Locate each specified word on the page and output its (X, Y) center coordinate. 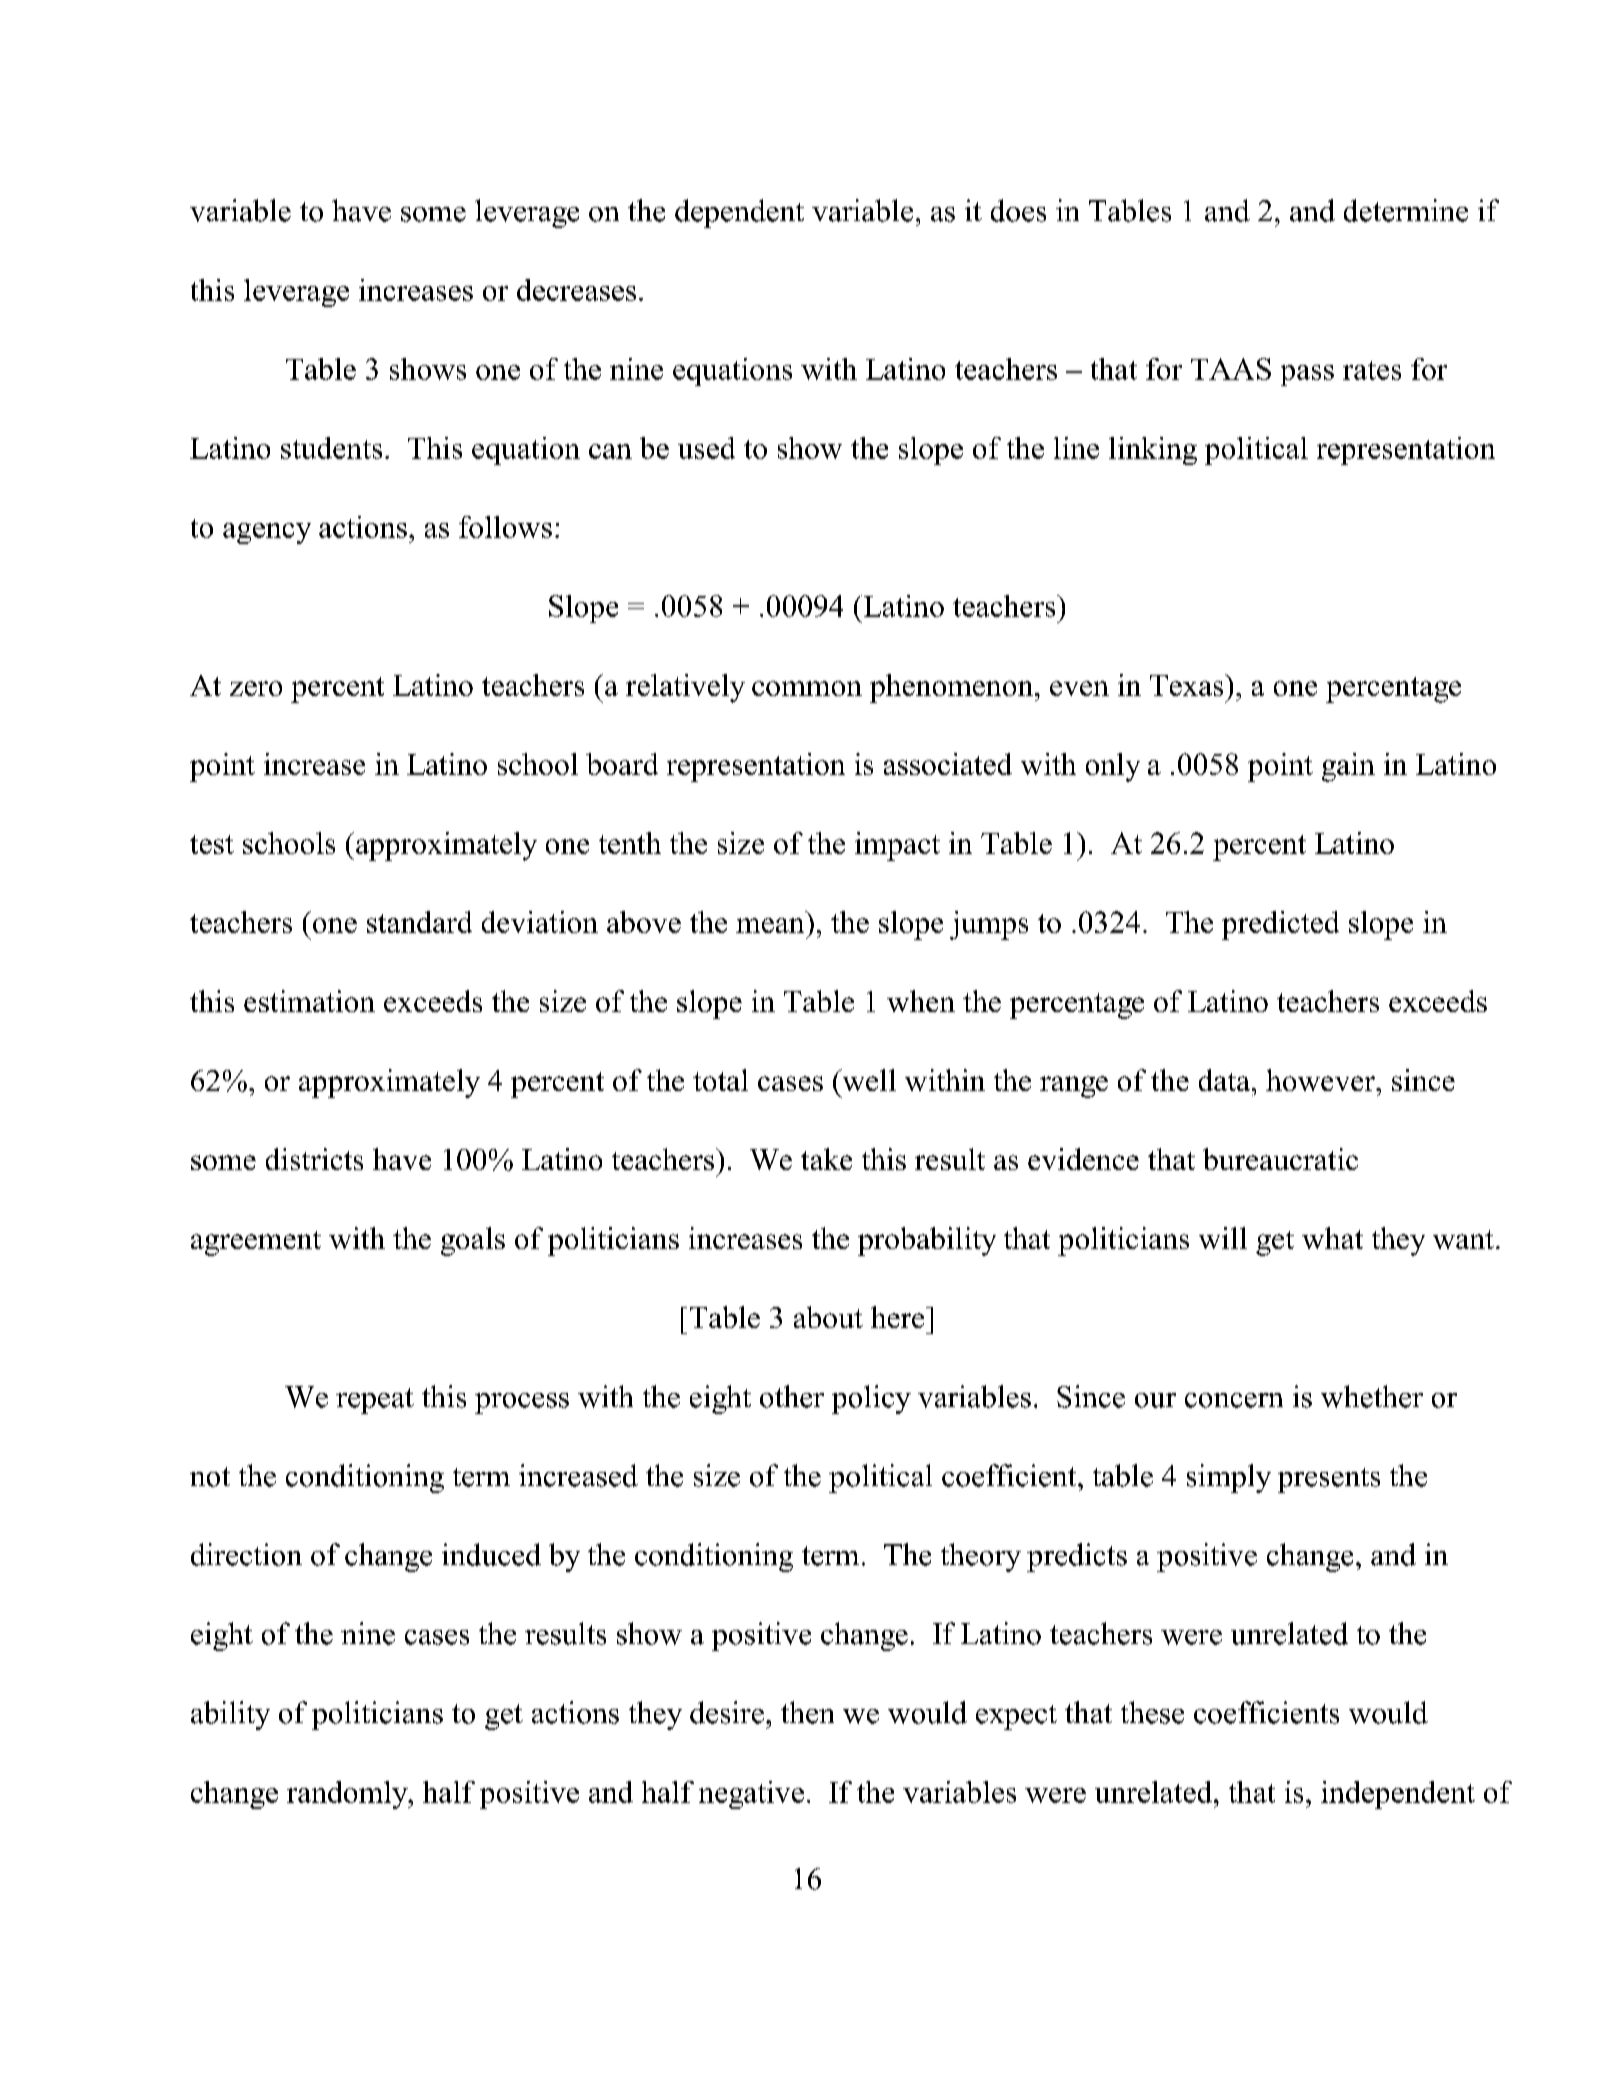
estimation (309, 1001)
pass (1307, 375)
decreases (576, 290)
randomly (348, 1795)
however (1321, 1080)
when (921, 1001)
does (1018, 210)
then (807, 1712)
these (1152, 1712)
